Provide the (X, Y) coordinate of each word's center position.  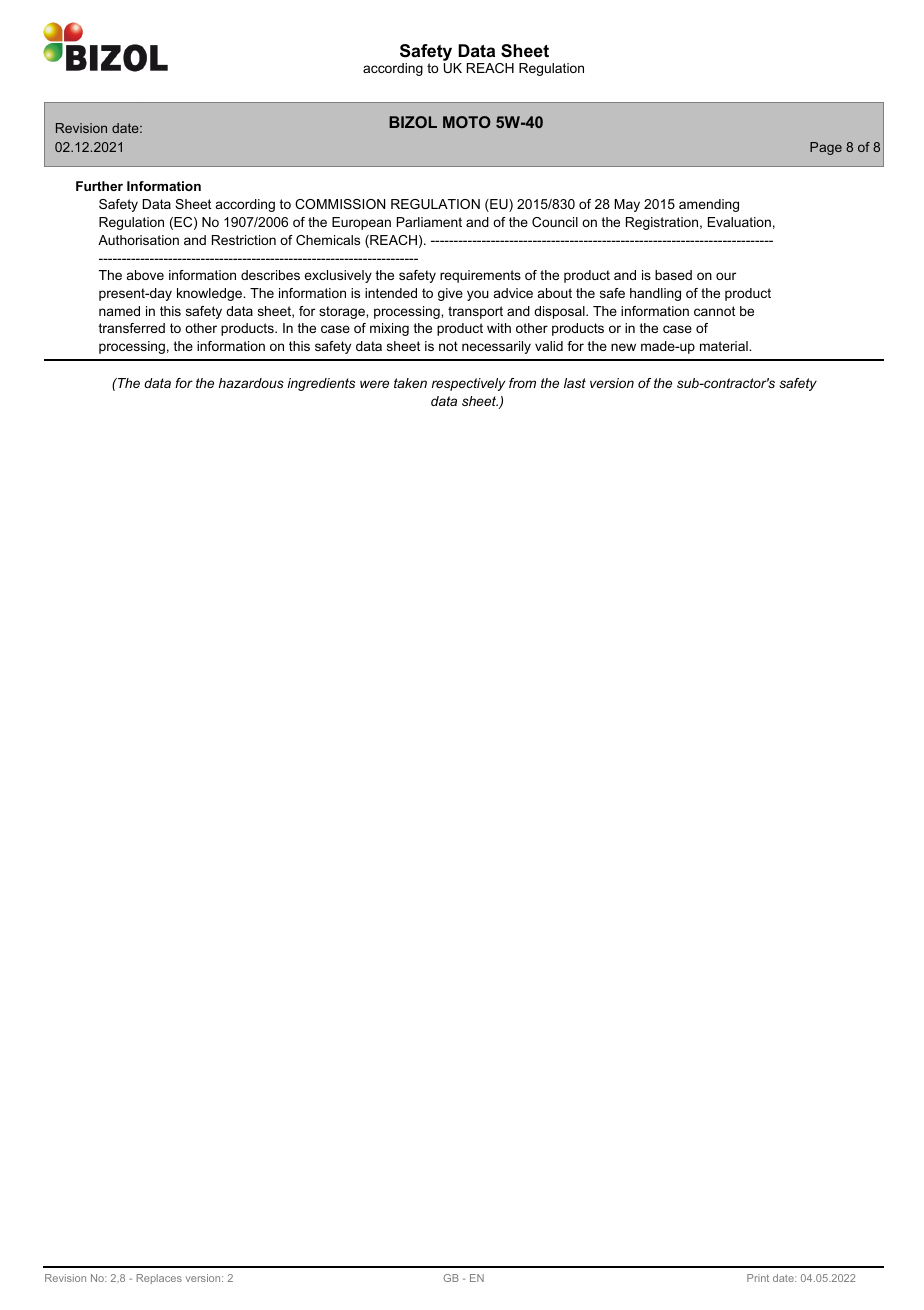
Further (99, 186)
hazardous (251, 383)
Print (758, 1278)
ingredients (321, 384)
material (725, 346)
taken (410, 383)
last (575, 383)
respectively (468, 384)
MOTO (467, 122)
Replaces (159, 1279)
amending (709, 205)
